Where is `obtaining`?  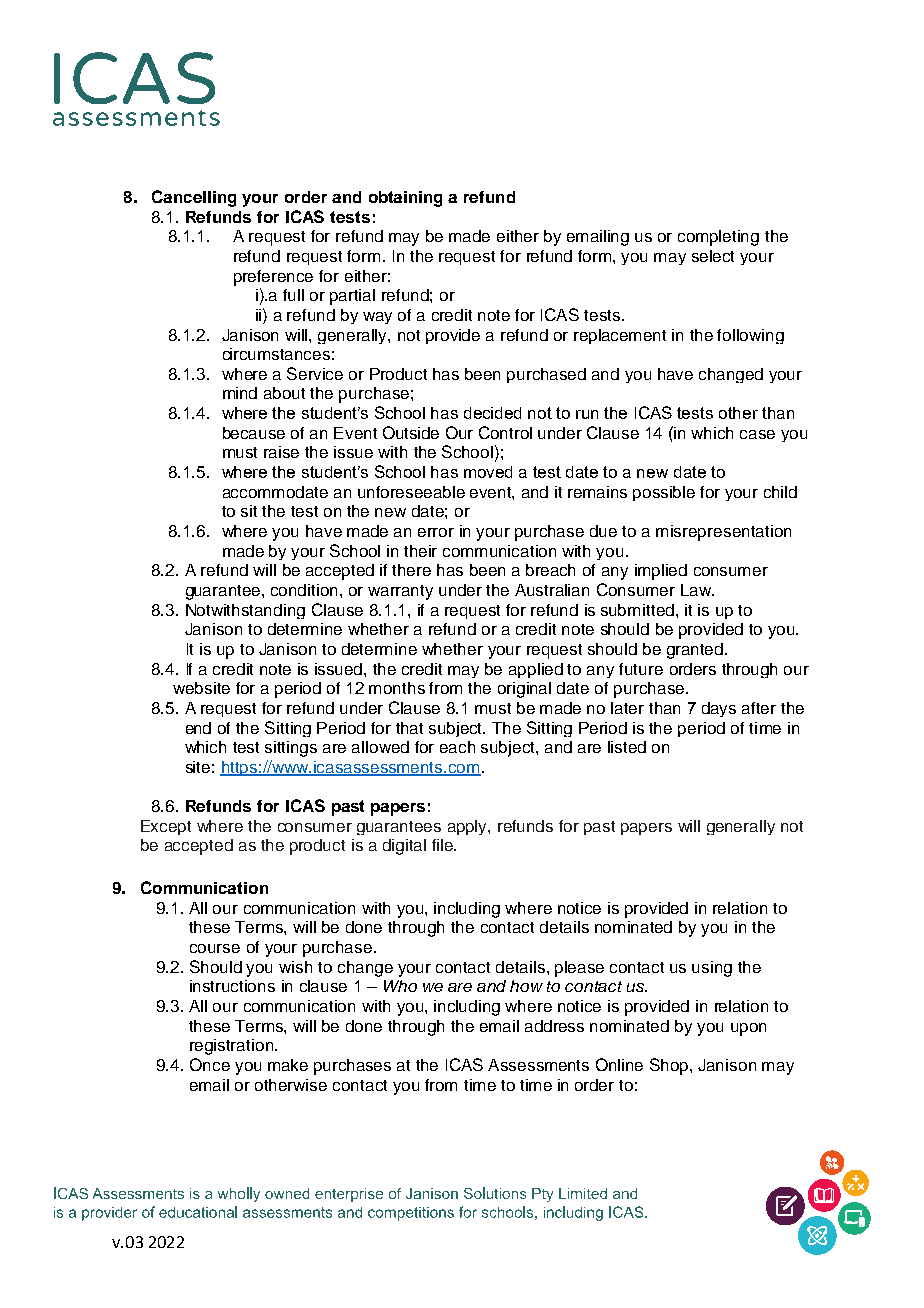 obtaining is located at coordinates (405, 199).
